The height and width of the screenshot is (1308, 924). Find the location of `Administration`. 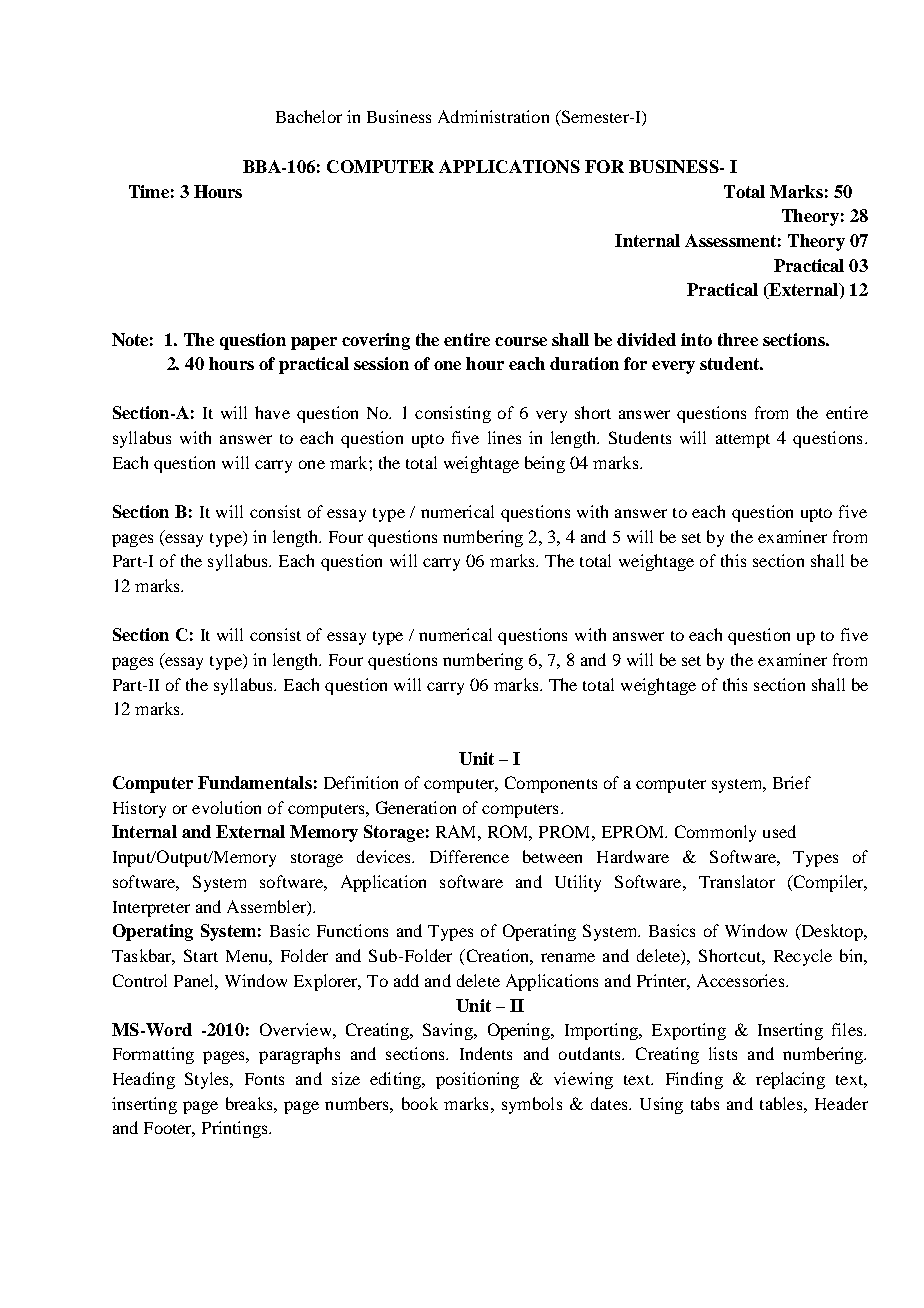

Administration is located at coordinates (493, 116).
